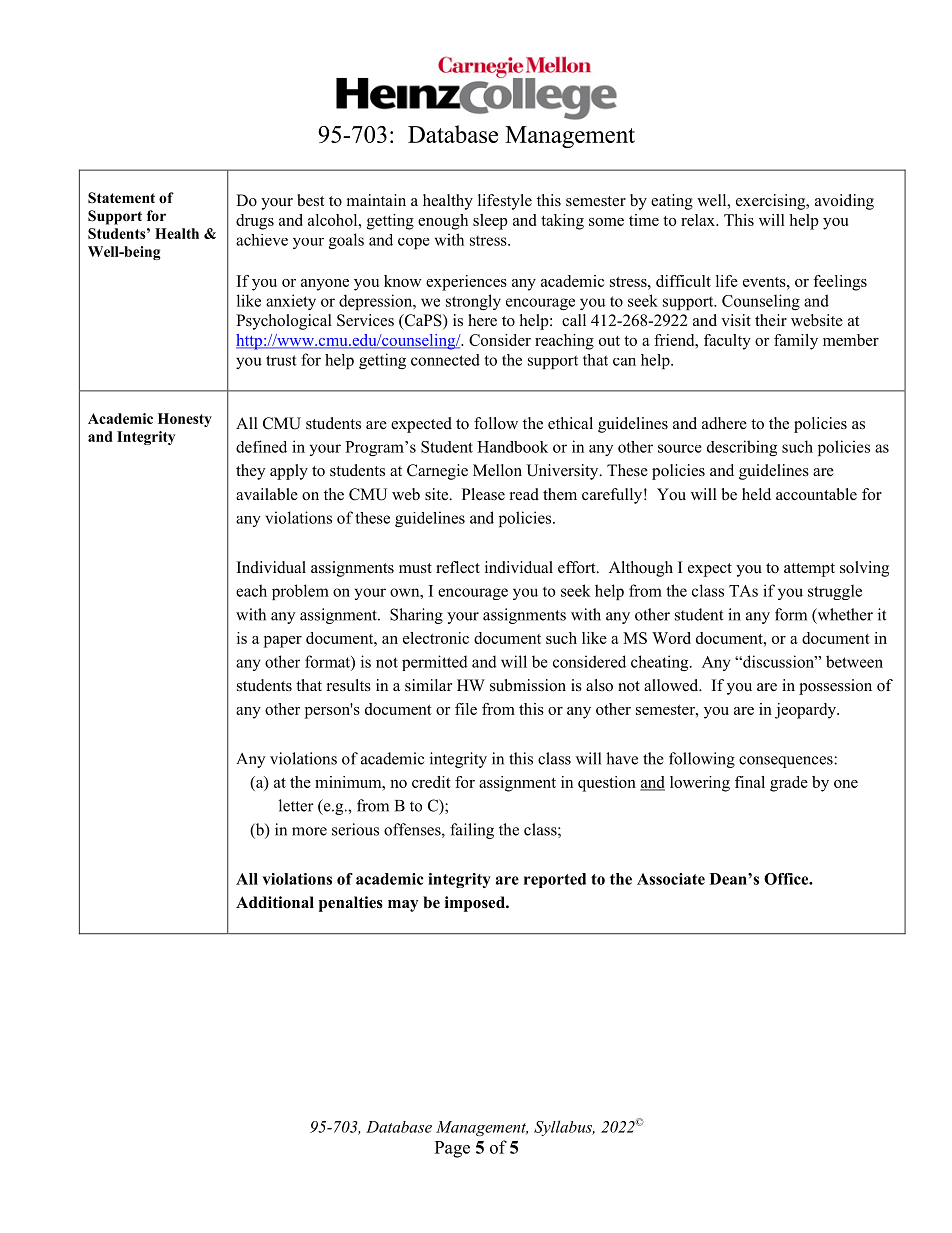 The height and width of the screenshot is (1233, 952). Describe the element at coordinates (452, 1149) in the screenshot. I see `Page` at that location.
